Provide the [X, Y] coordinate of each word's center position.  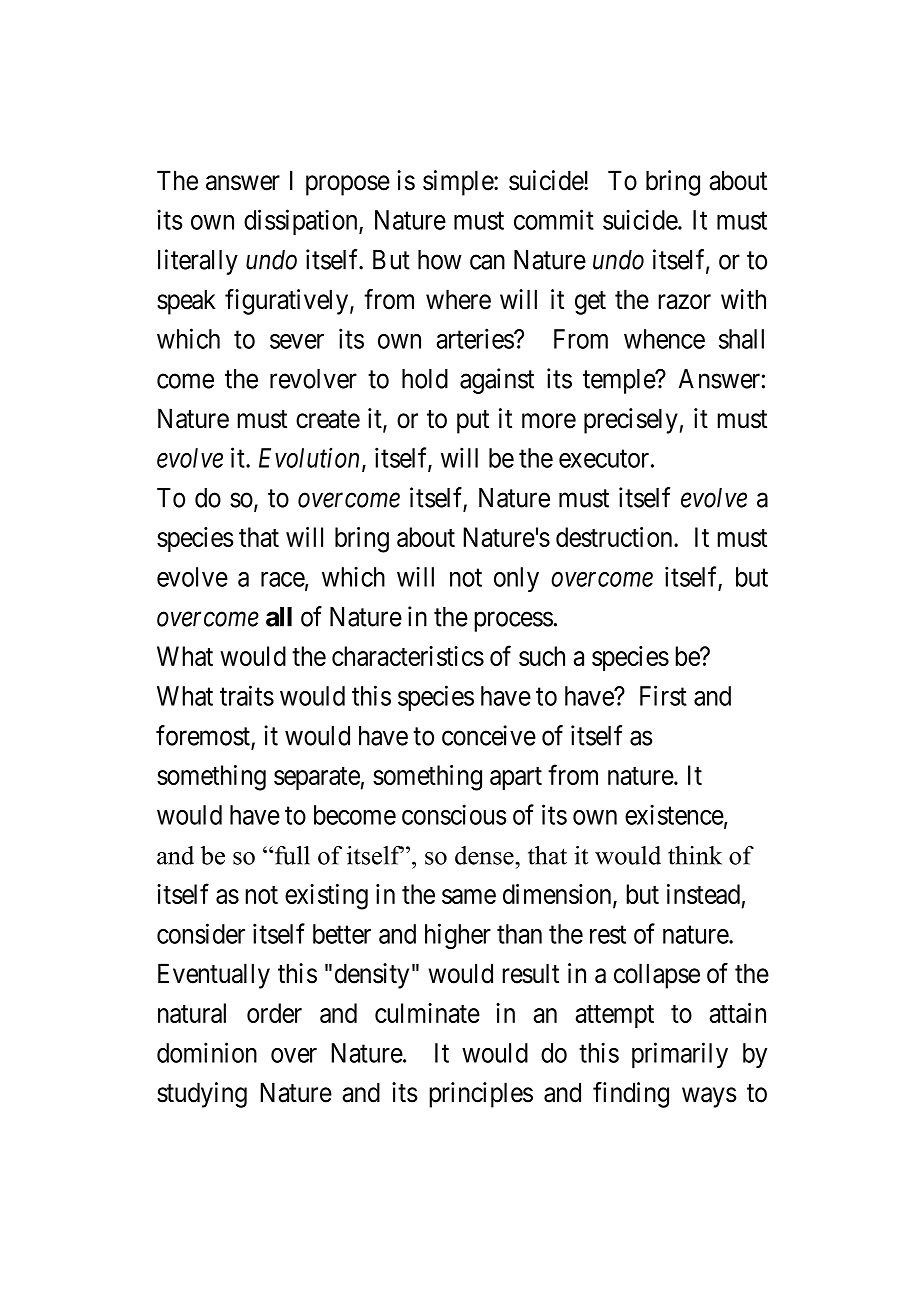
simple [459, 183]
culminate [427, 1013]
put [473, 422]
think [695, 855]
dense [485, 855]
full [291, 855]
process [513, 622]
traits [247, 695]
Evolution [311, 459]
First [663, 695]
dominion [207, 1052]
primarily [680, 1055]
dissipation [302, 222]
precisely [631, 421]
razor [684, 302]
